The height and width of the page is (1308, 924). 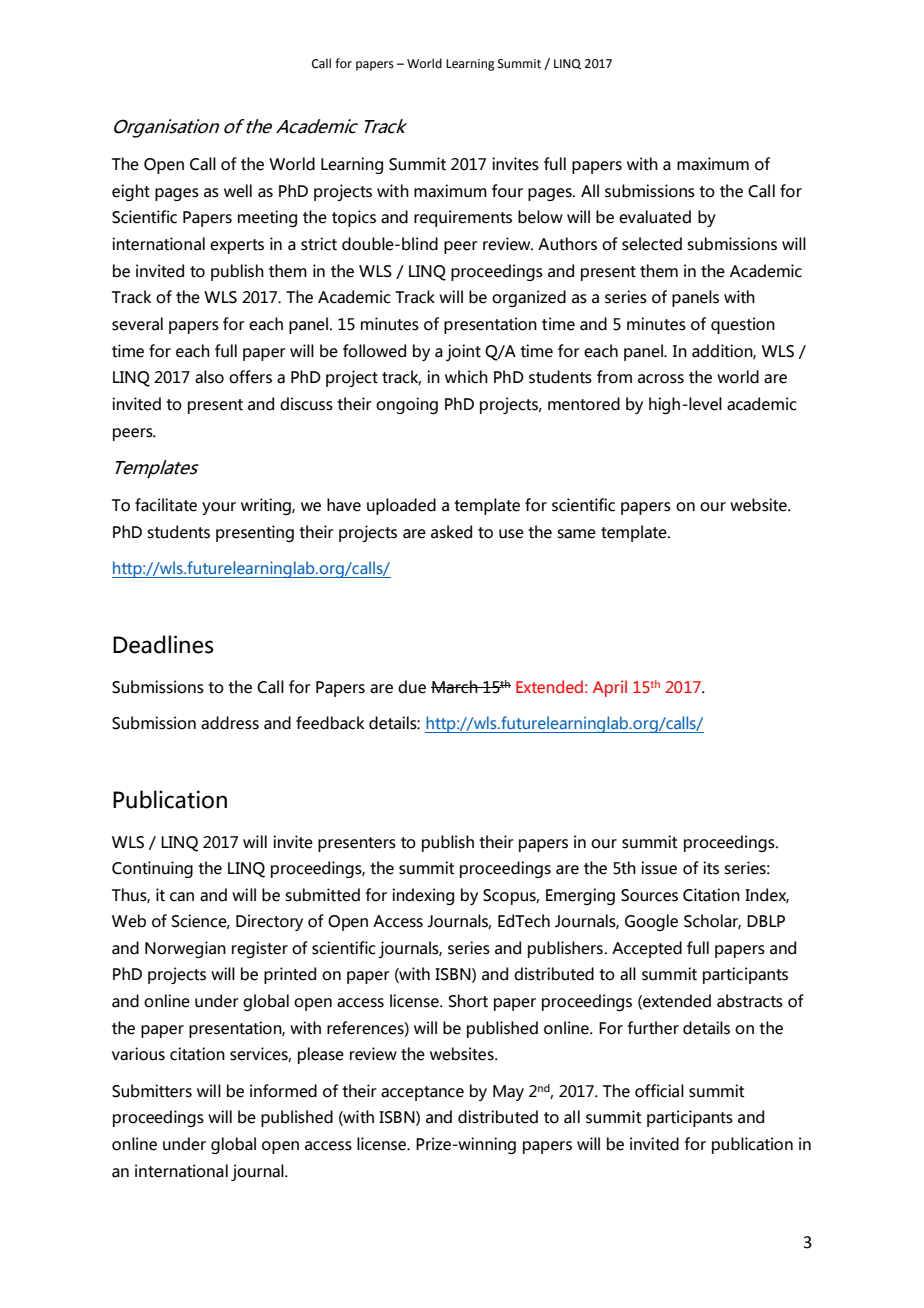 What do you see at coordinates (463, 218) in the page?
I see `requirements` at bounding box center [463, 218].
